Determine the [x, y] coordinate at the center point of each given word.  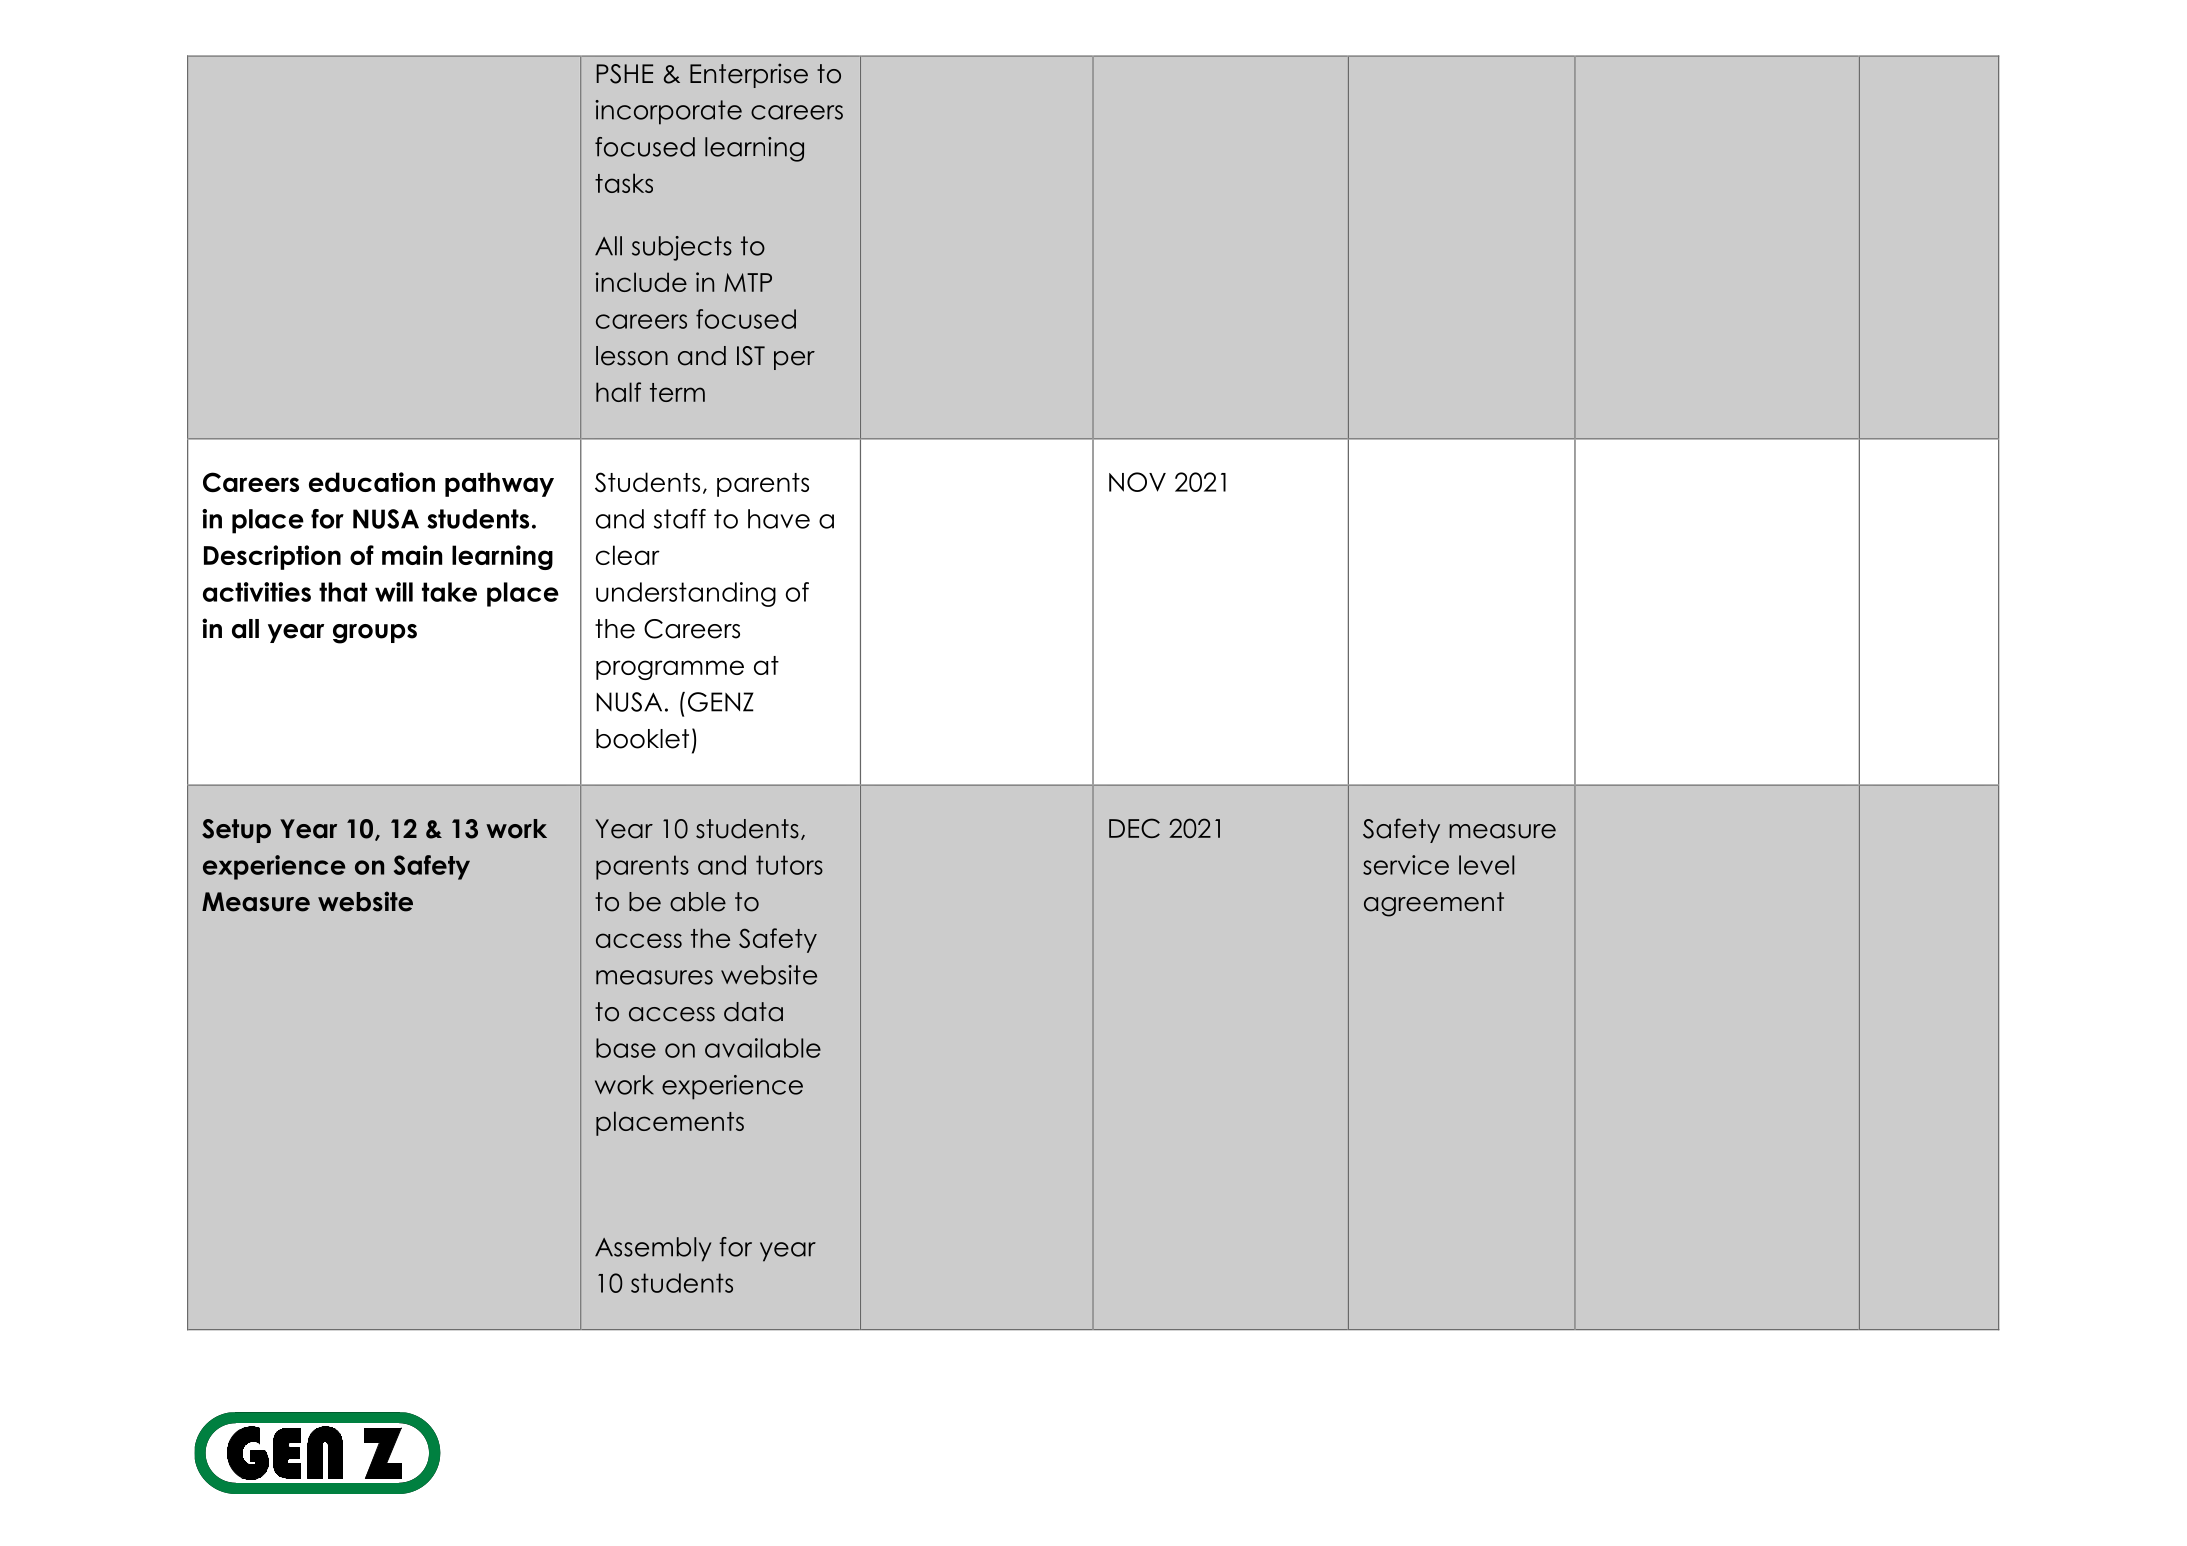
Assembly [653, 1249]
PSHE [624, 74]
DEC [1134, 828]
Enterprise [749, 75]
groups [375, 634]
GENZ [721, 702]
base [626, 1048]
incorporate [668, 112]
